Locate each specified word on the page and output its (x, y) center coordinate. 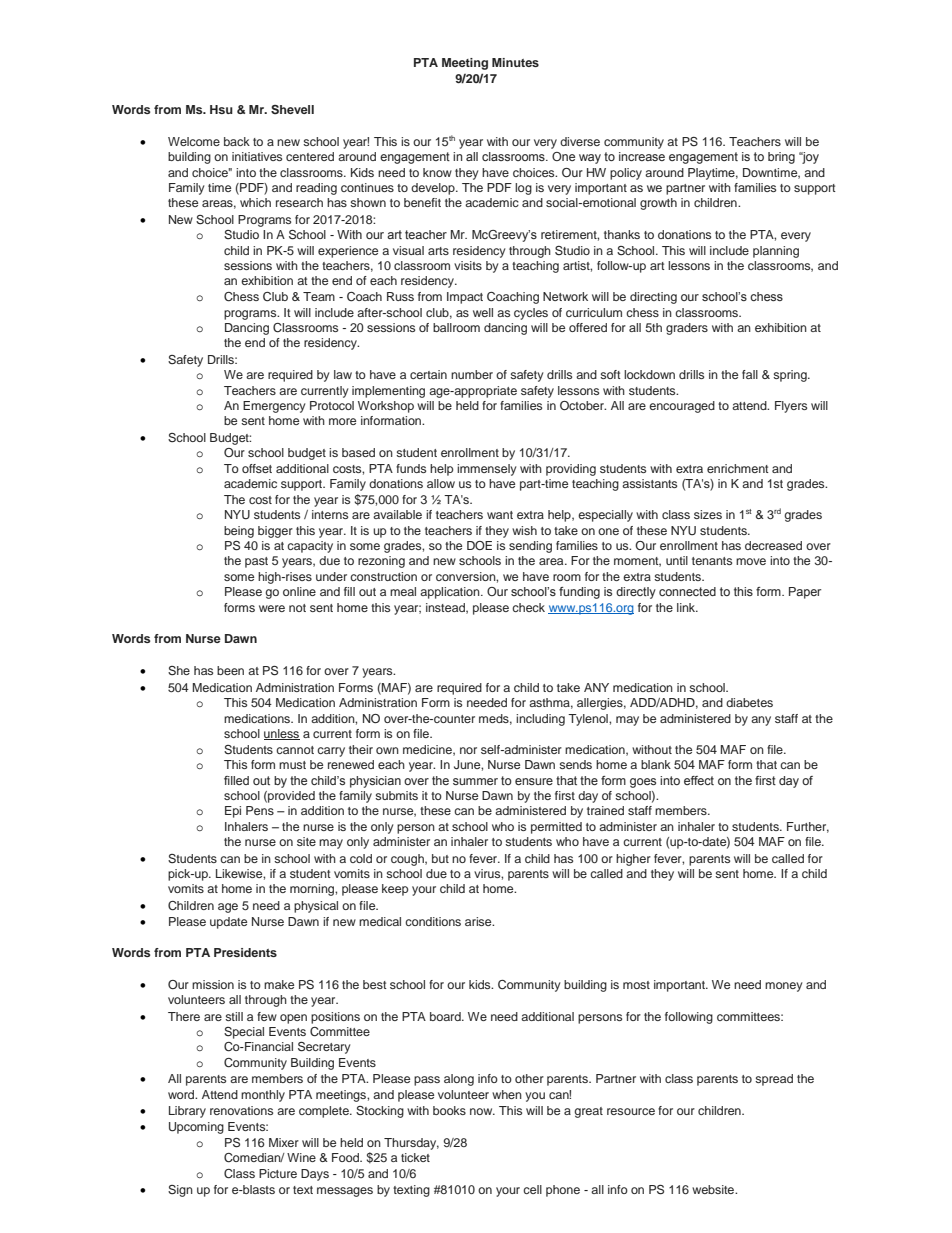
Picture (278, 1173)
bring (781, 158)
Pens (260, 810)
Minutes (515, 62)
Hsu (221, 109)
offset (257, 468)
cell (532, 1189)
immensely (487, 470)
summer (475, 781)
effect (699, 780)
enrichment (738, 468)
